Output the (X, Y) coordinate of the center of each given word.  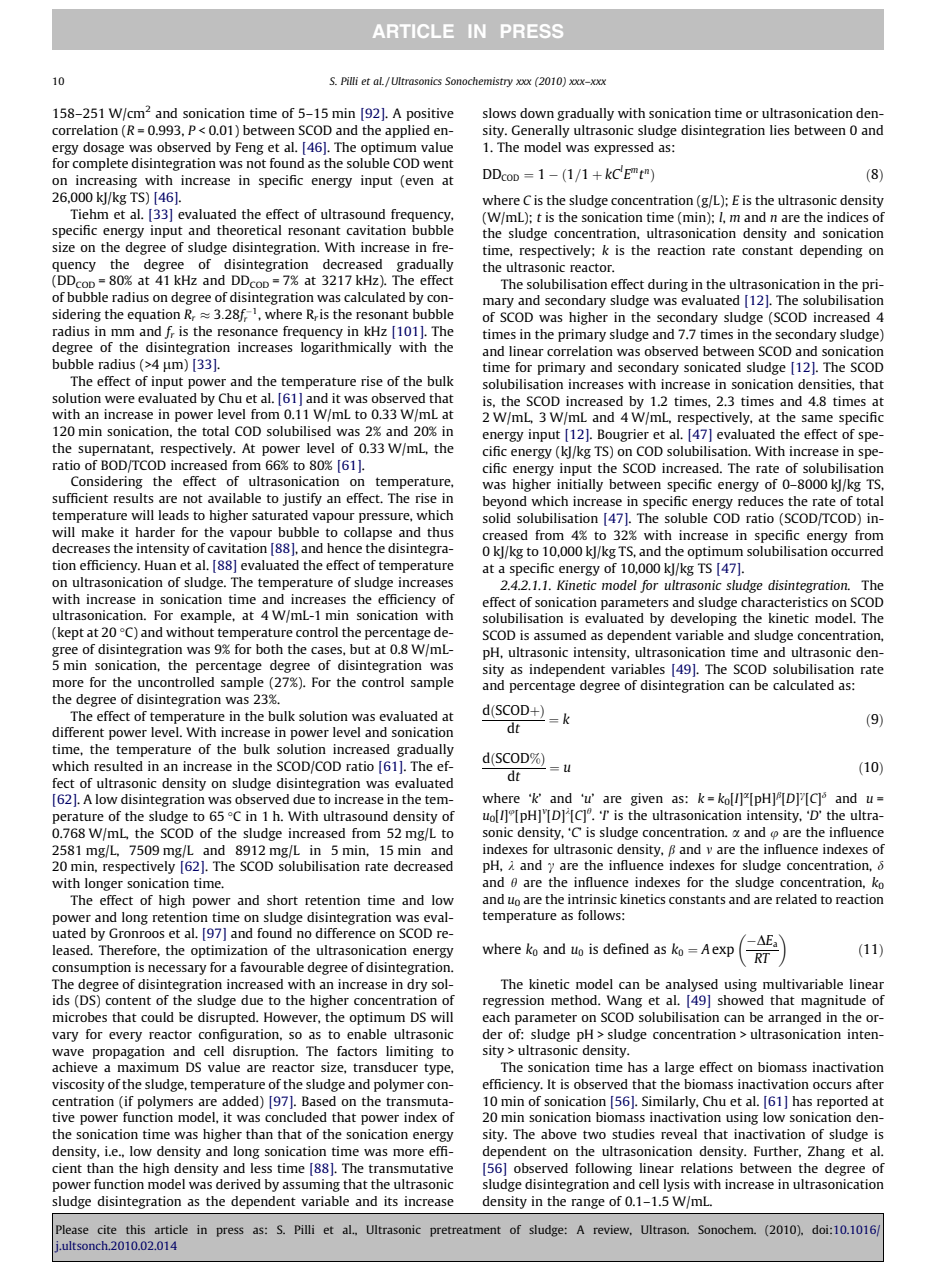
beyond (505, 502)
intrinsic (592, 899)
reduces (761, 501)
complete (100, 164)
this (135, 1229)
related (796, 899)
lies (780, 130)
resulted (118, 766)
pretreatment (465, 1231)
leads (173, 515)
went (438, 163)
